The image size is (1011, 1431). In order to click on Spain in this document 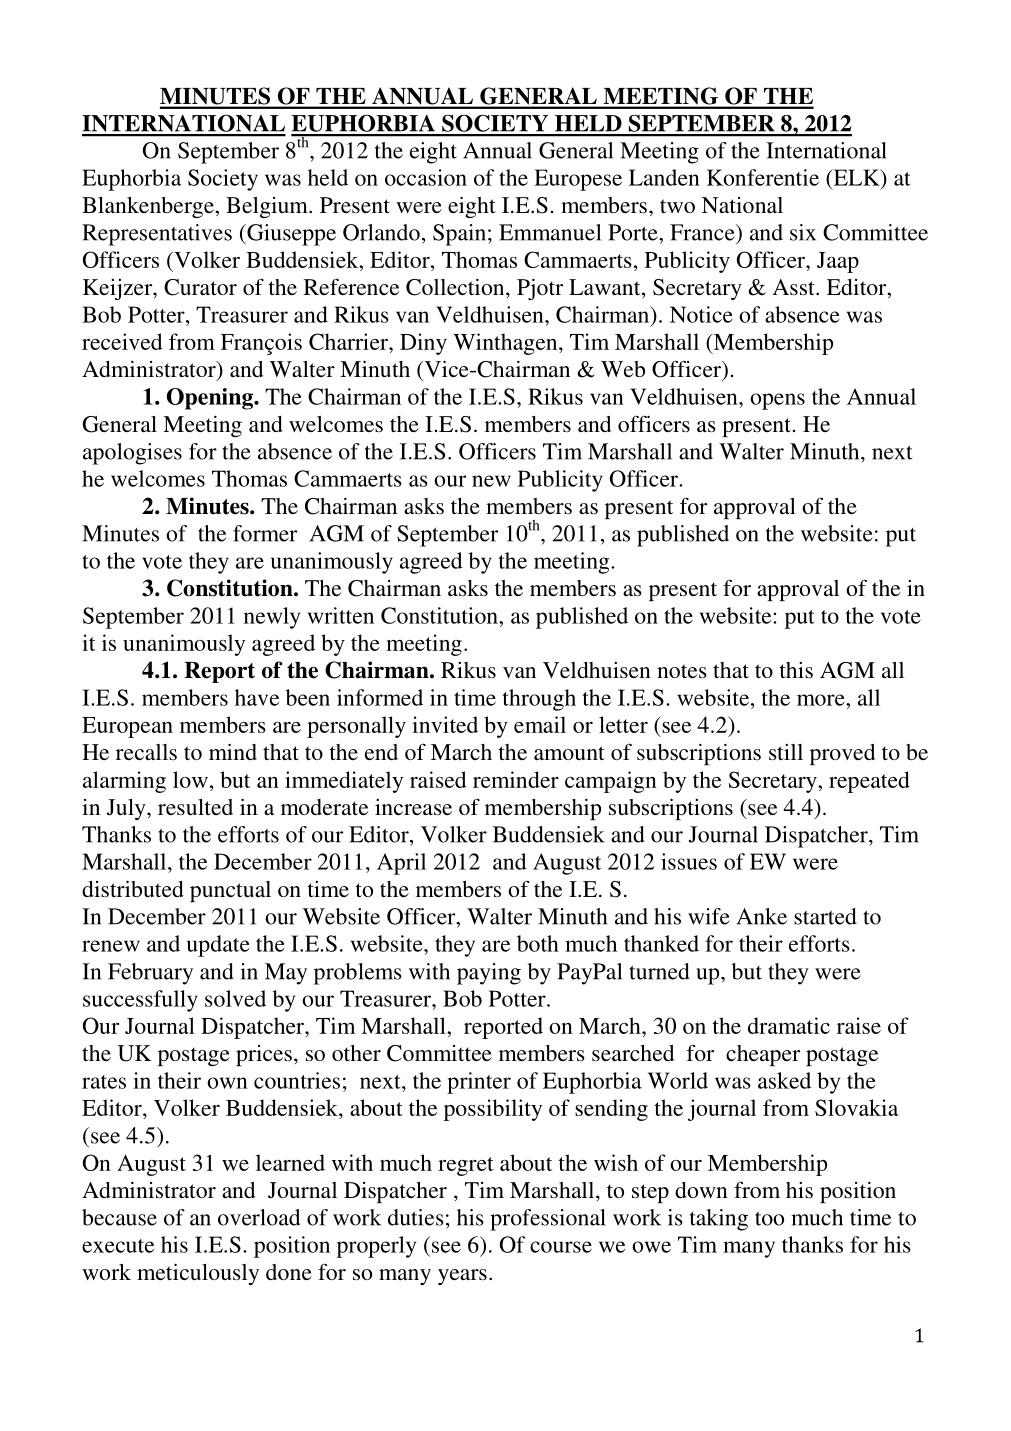, I will do `click(461, 235)`.
